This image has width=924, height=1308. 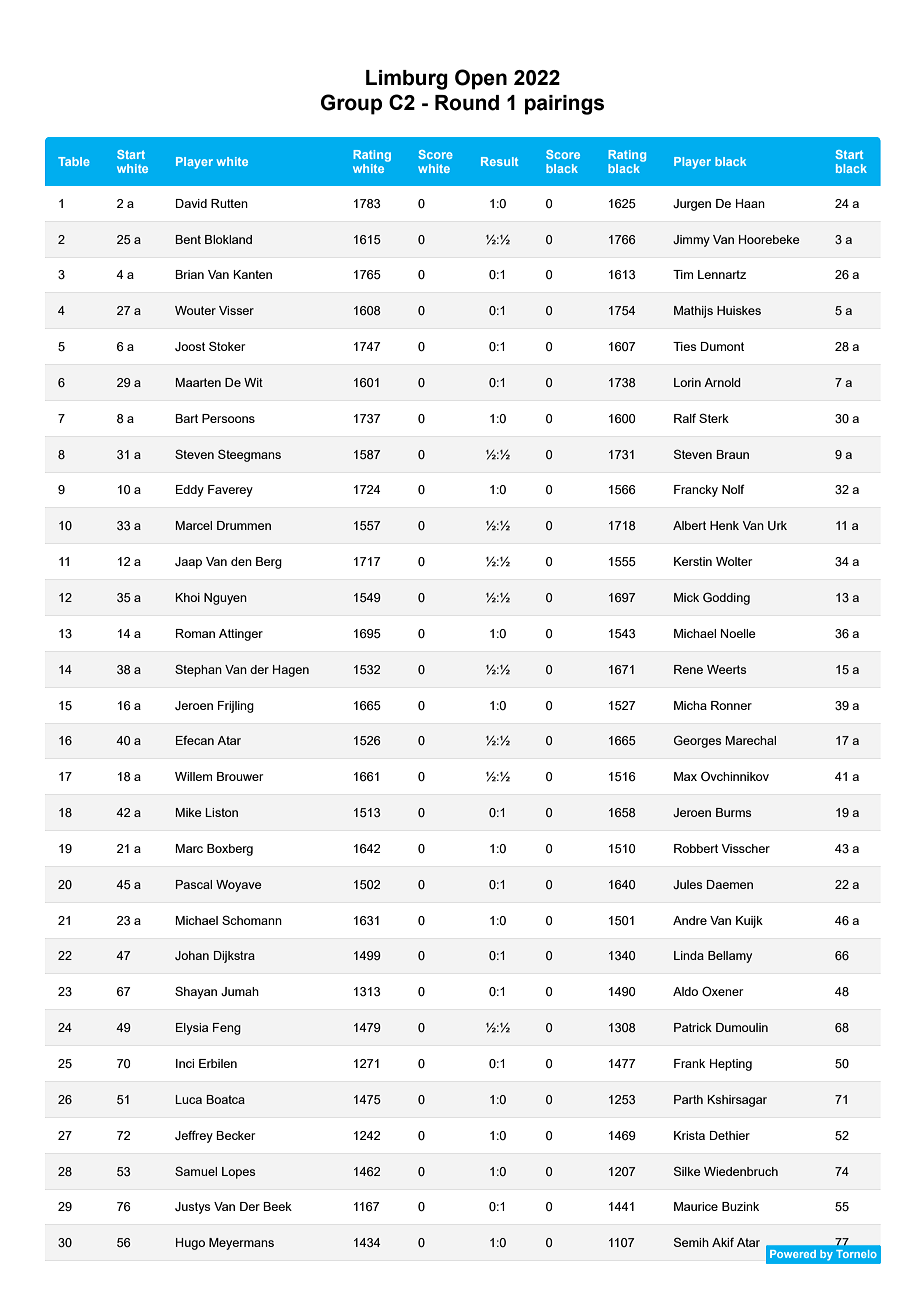 What do you see at coordinates (198, 670) in the image?
I see `Stephan` at bounding box center [198, 670].
